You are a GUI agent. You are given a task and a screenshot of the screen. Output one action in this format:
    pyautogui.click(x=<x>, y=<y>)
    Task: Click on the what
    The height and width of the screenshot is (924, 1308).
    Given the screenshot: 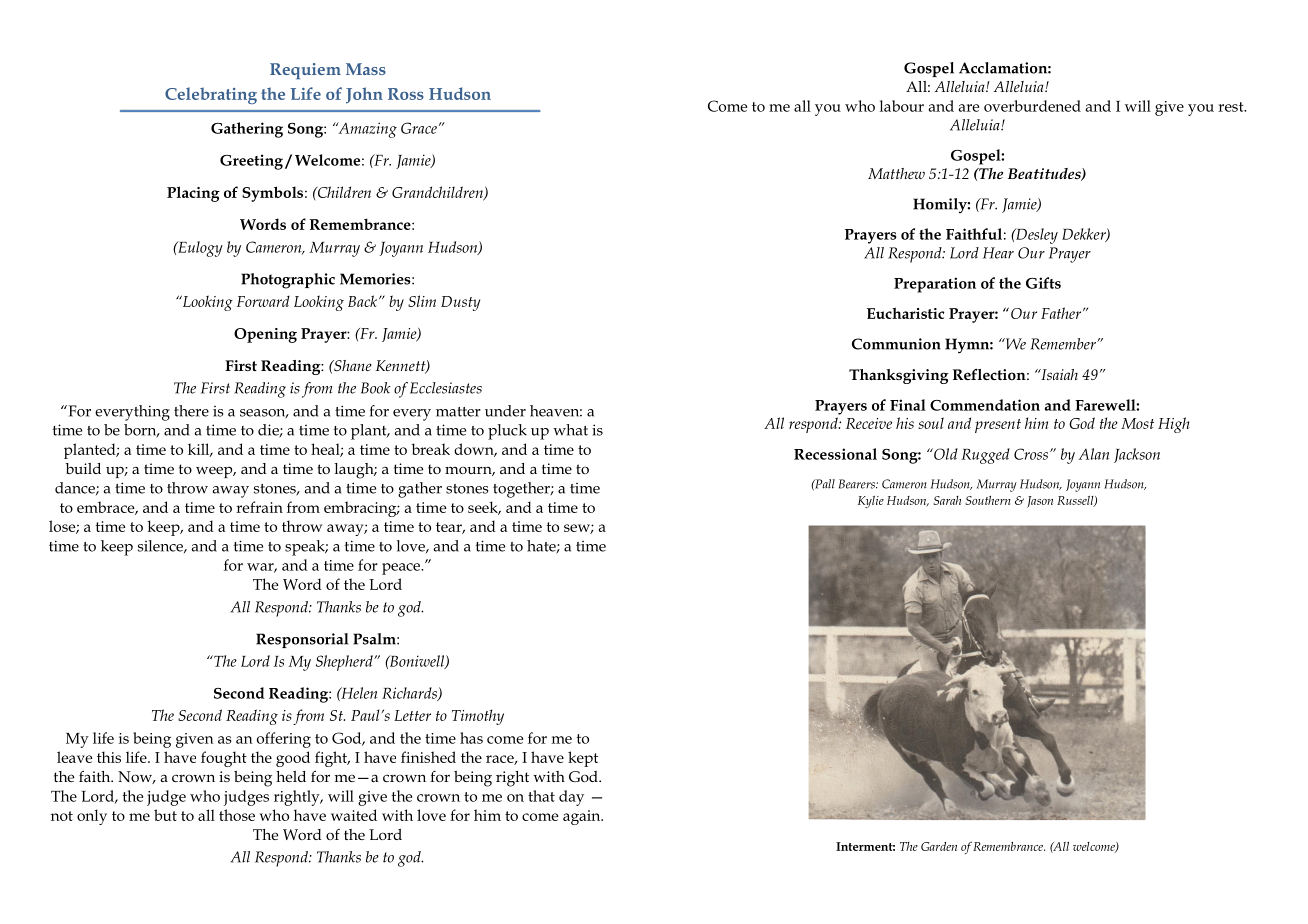 What is the action you would take?
    pyautogui.click(x=570, y=430)
